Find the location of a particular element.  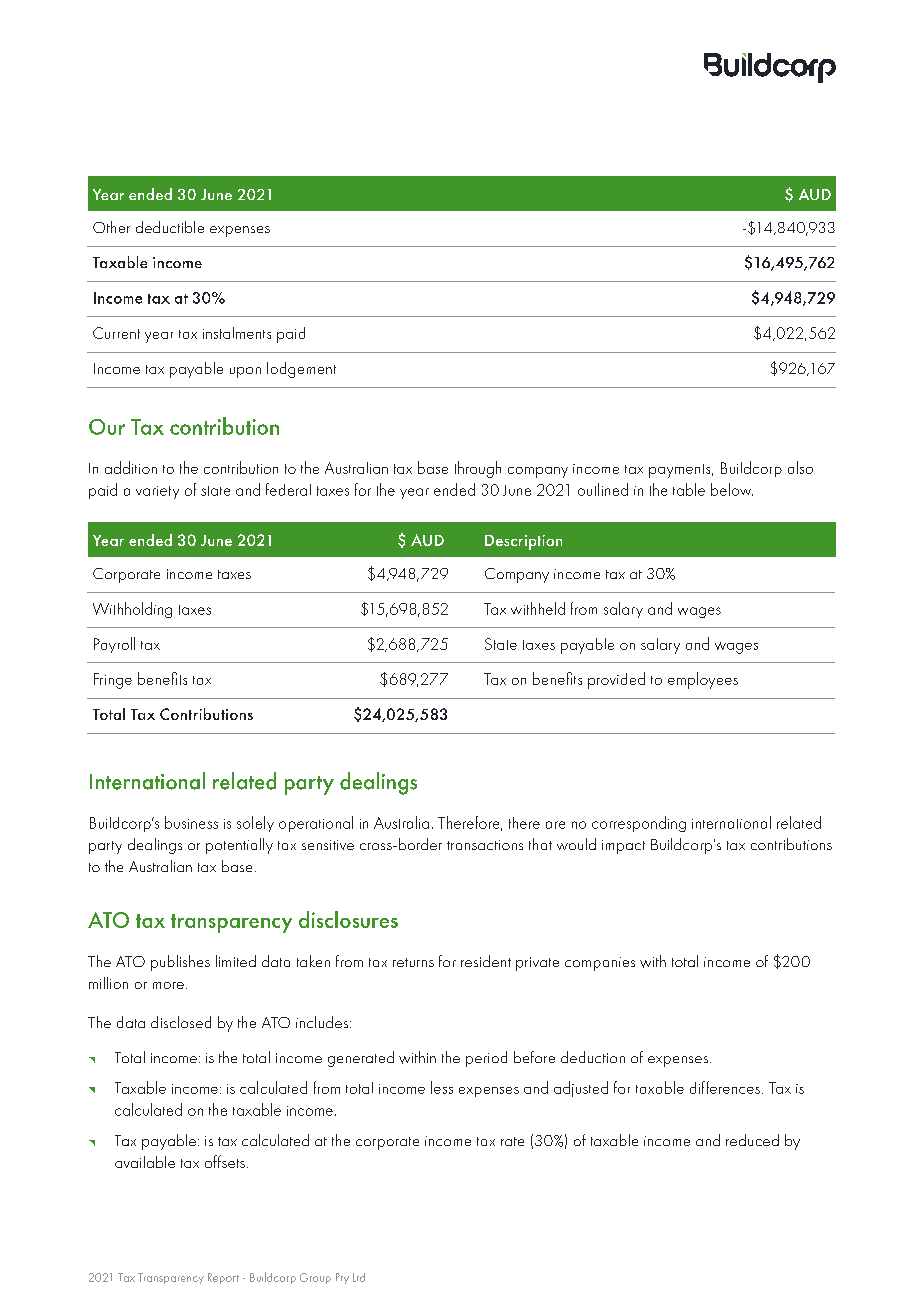

employees is located at coordinates (703, 680).
